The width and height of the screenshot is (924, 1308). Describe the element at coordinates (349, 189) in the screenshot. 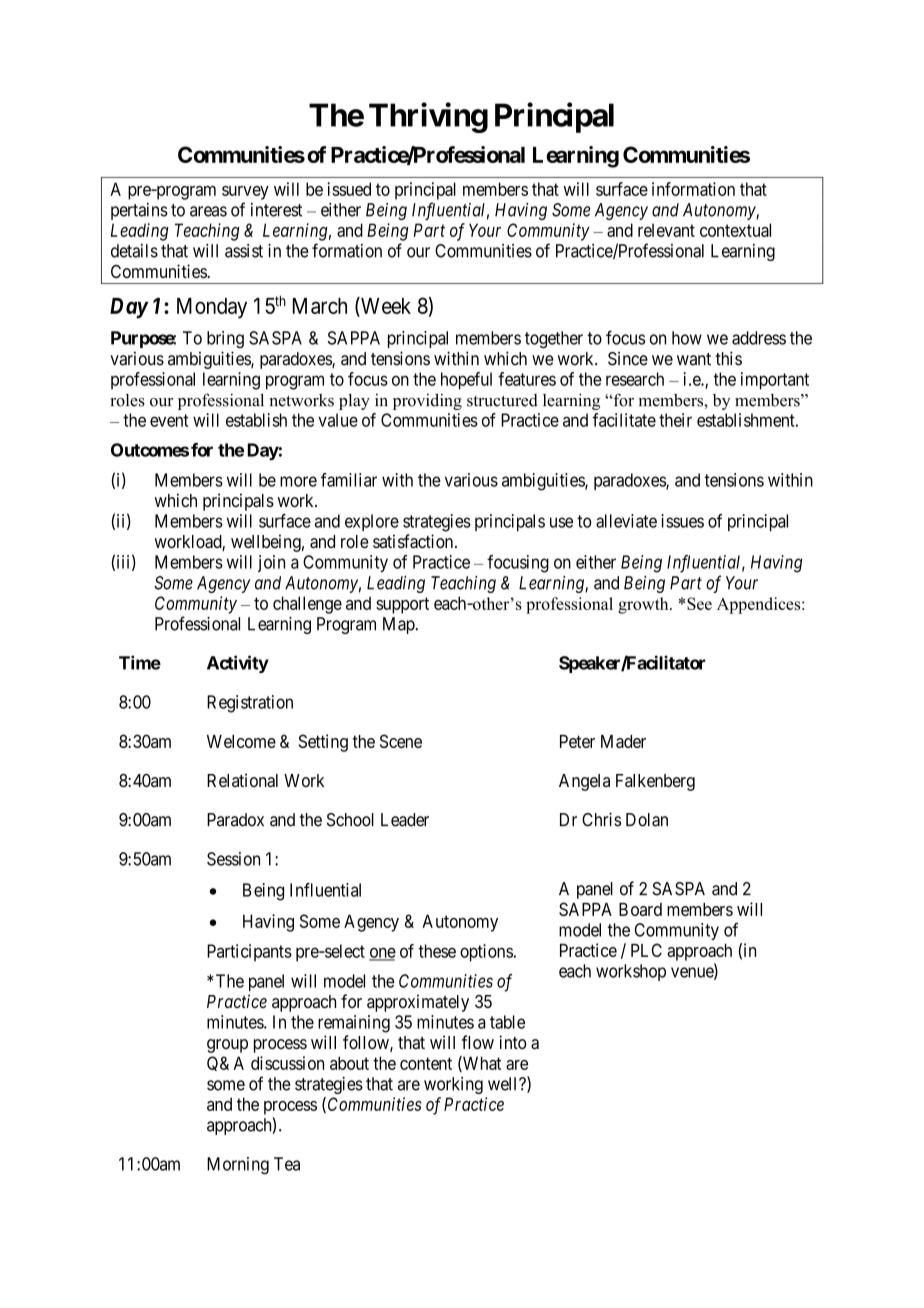

I see `issued` at that location.
